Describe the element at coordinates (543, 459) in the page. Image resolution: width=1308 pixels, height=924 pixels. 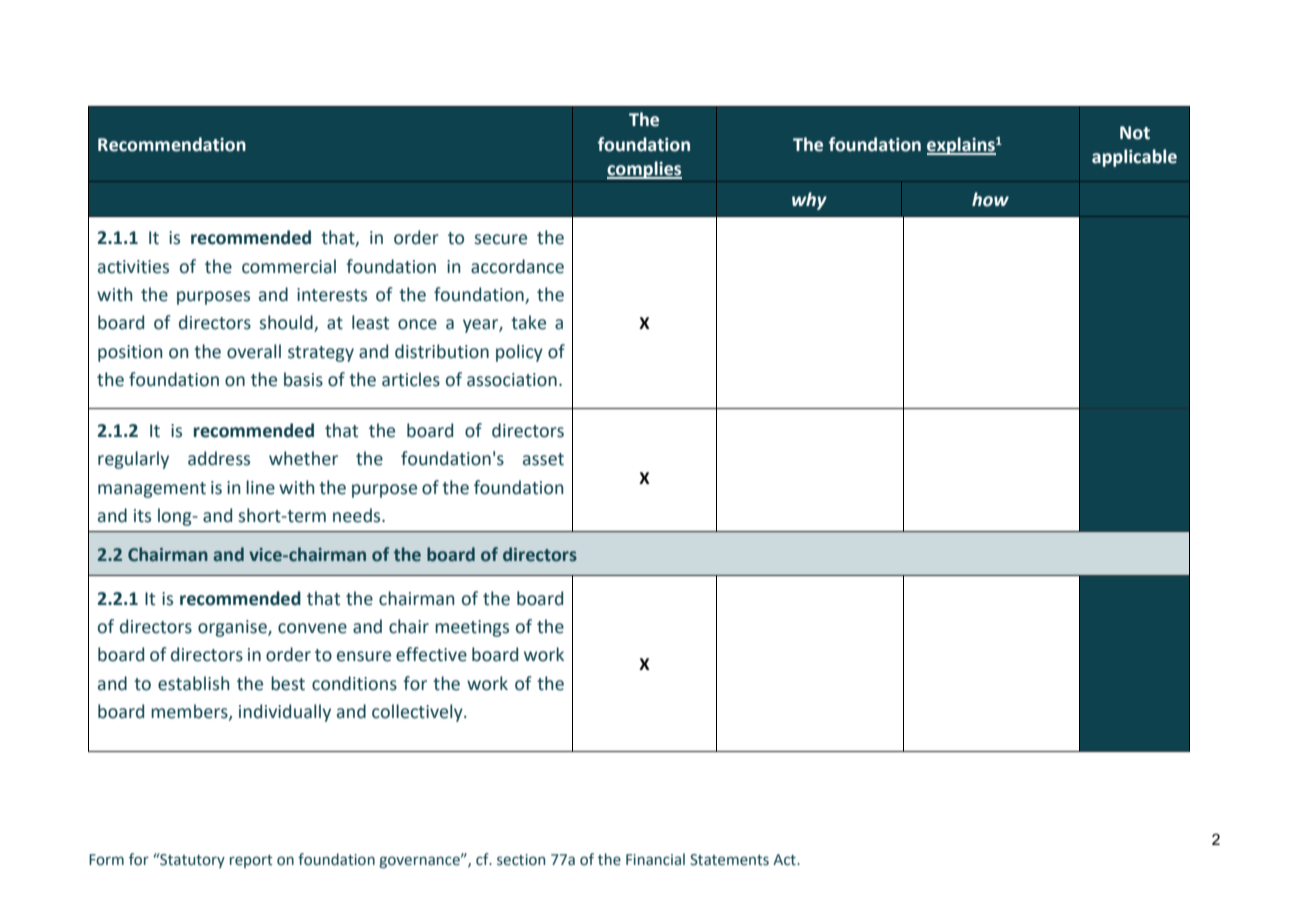
I see `asset` at that location.
